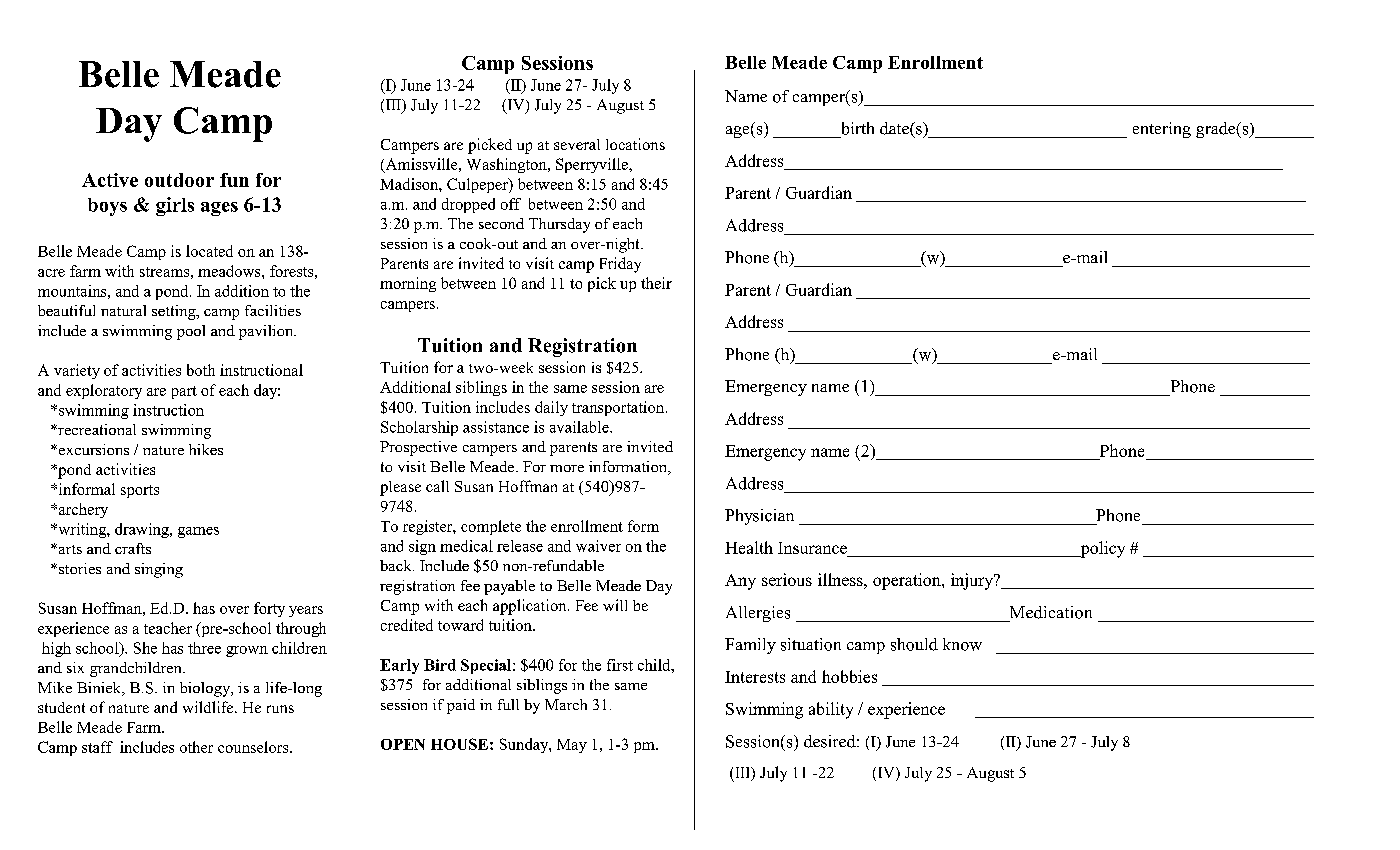 This screenshot has height=850, width=1400. What do you see at coordinates (619, 408) in the screenshot?
I see `transportation` at bounding box center [619, 408].
